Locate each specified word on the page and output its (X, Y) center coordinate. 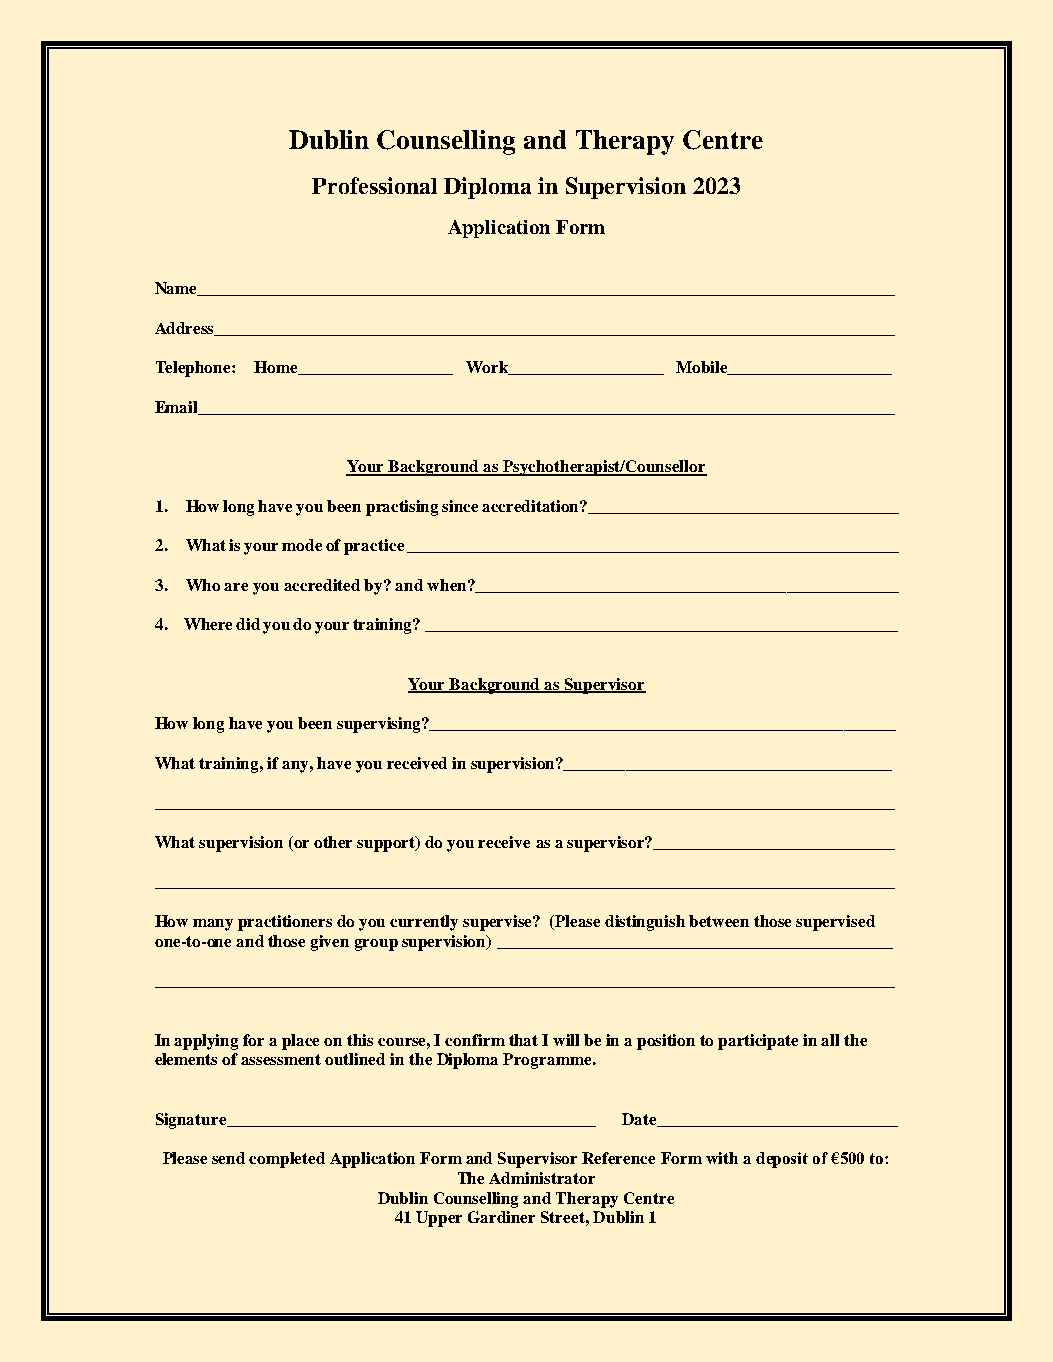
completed (287, 1160)
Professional (374, 185)
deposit (782, 1160)
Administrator (542, 1178)
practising (402, 508)
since (460, 506)
